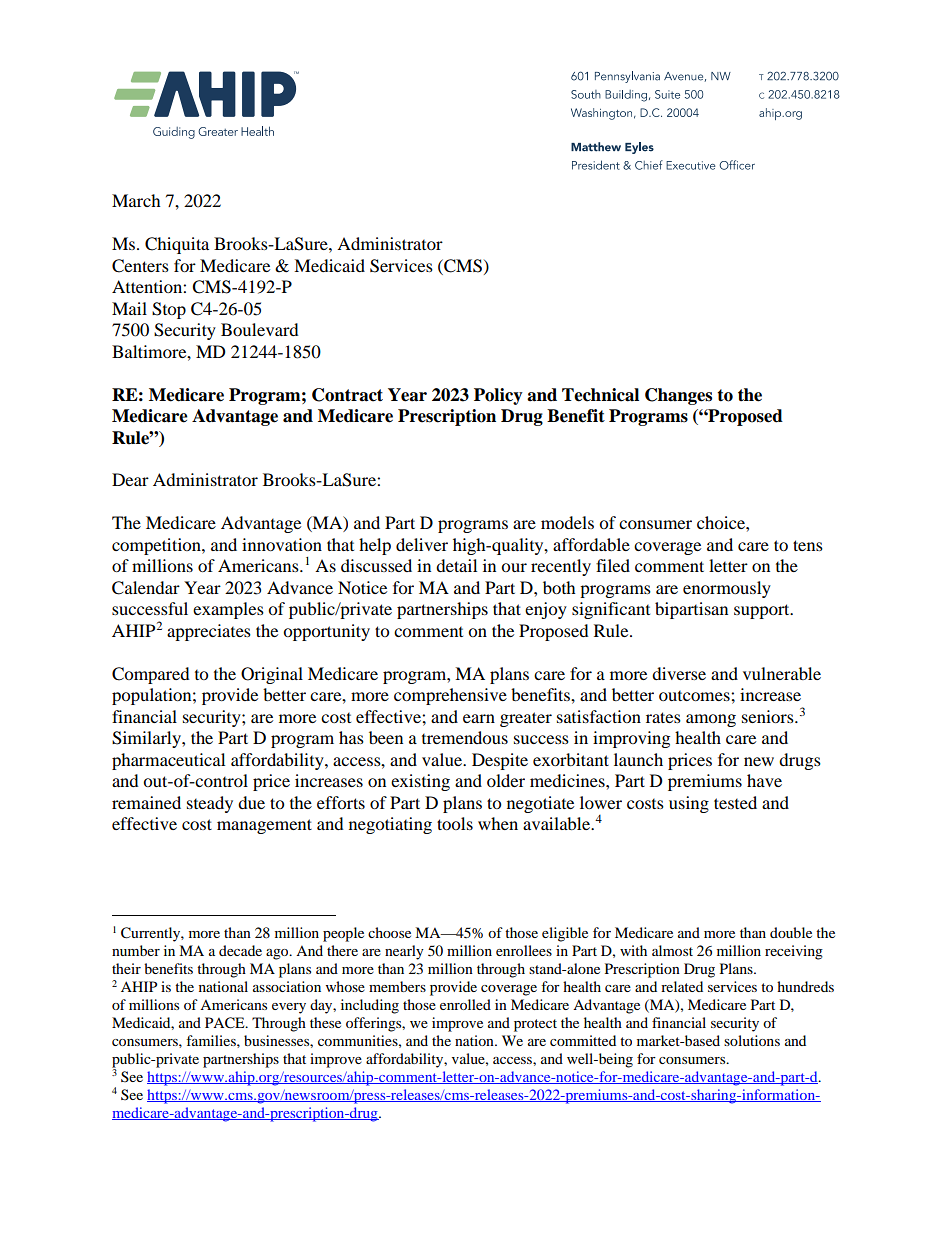  What do you see at coordinates (498, 396) in the image?
I see `Policy` at bounding box center [498, 396].
